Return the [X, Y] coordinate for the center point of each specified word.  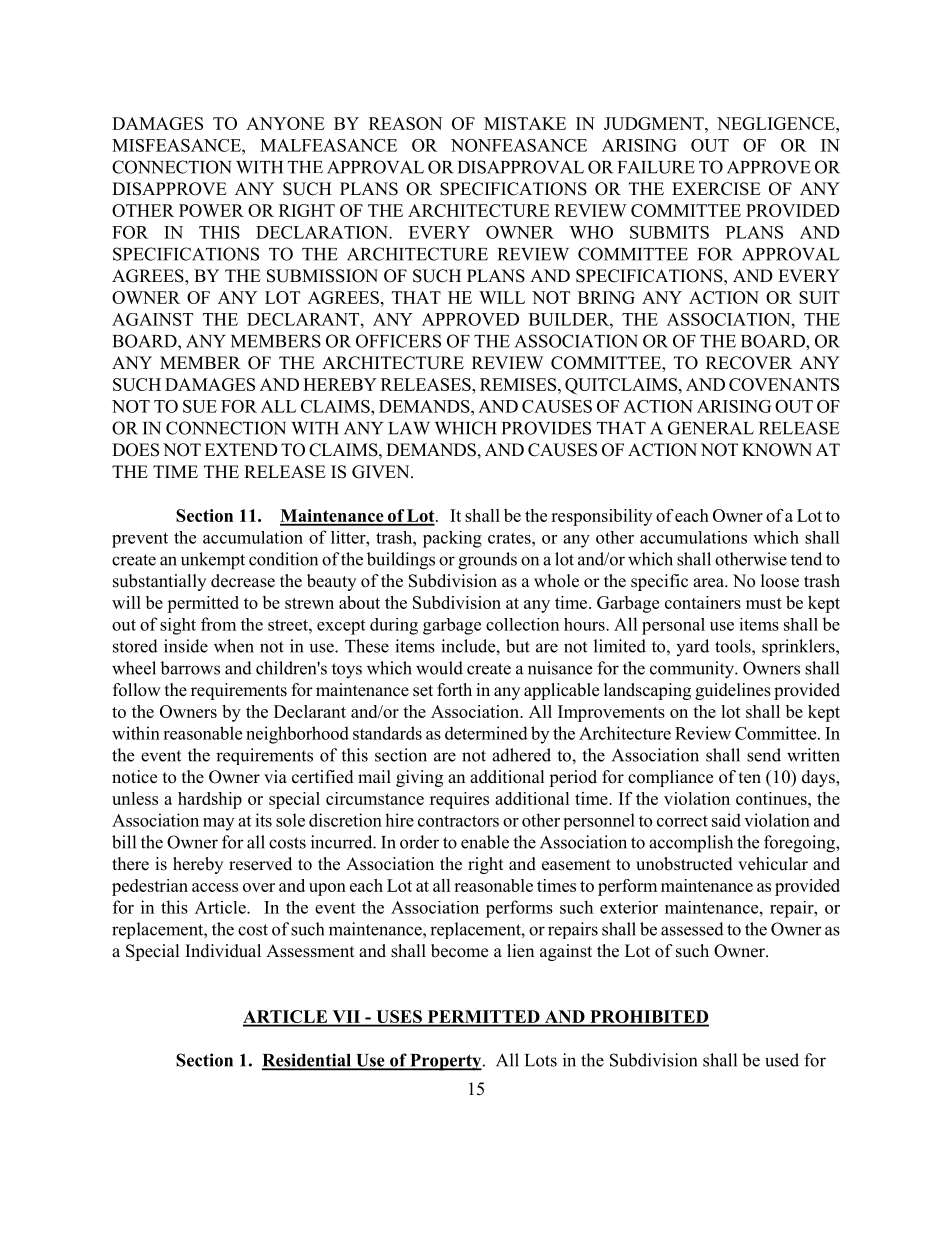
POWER [211, 210]
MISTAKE [525, 123]
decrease [243, 581]
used [782, 1060]
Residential [307, 1061]
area [710, 583]
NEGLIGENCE [777, 123]
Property [446, 1062]
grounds [487, 561]
